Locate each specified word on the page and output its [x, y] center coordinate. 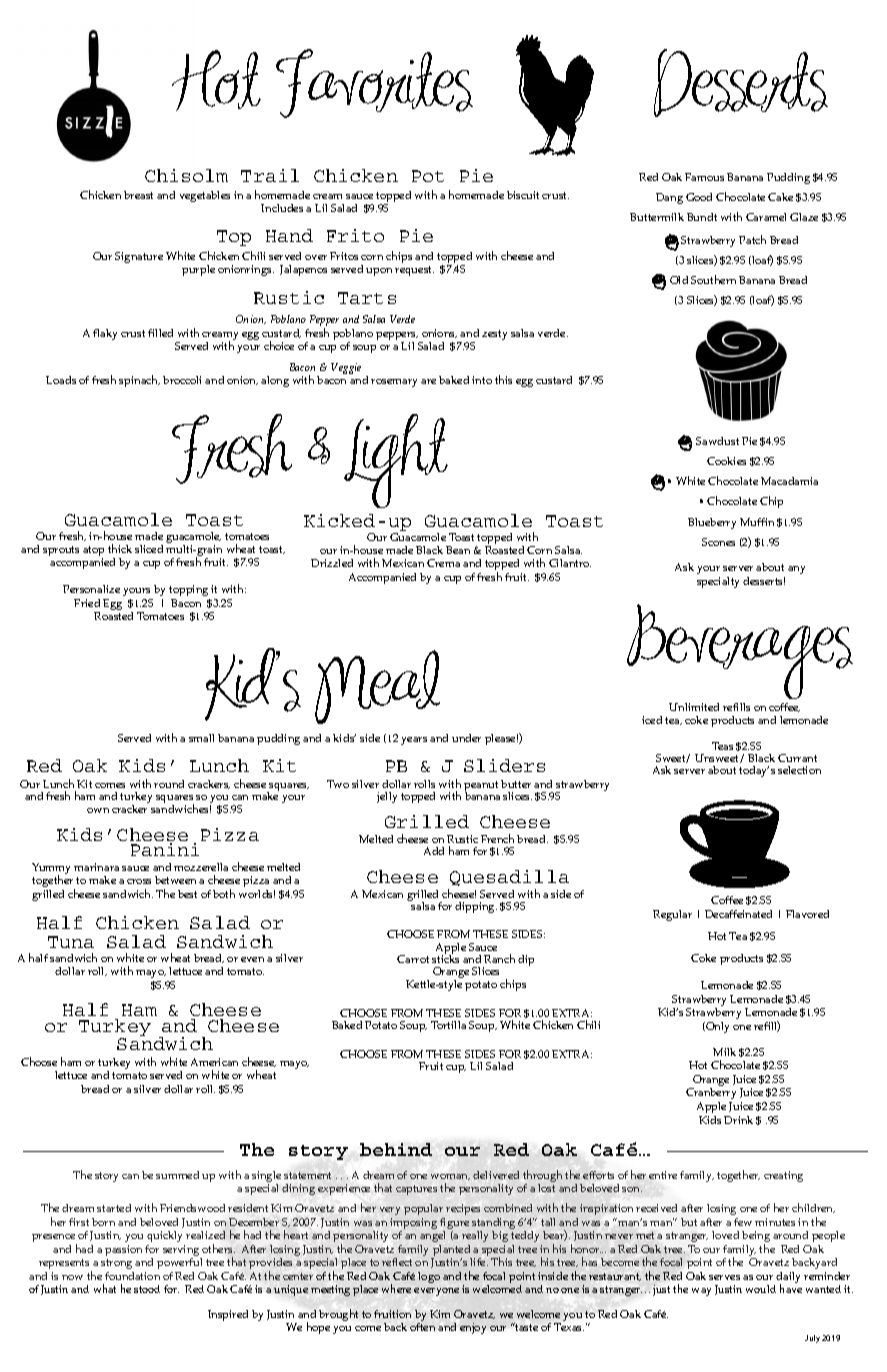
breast [138, 195]
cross [139, 881]
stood [147, 1289]
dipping [476, 907]
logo [429, 1277]
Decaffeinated [738, 914]
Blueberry [712, 523]
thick [120, 548]
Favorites [374, 83]
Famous [704, 177]
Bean [458, 550]
